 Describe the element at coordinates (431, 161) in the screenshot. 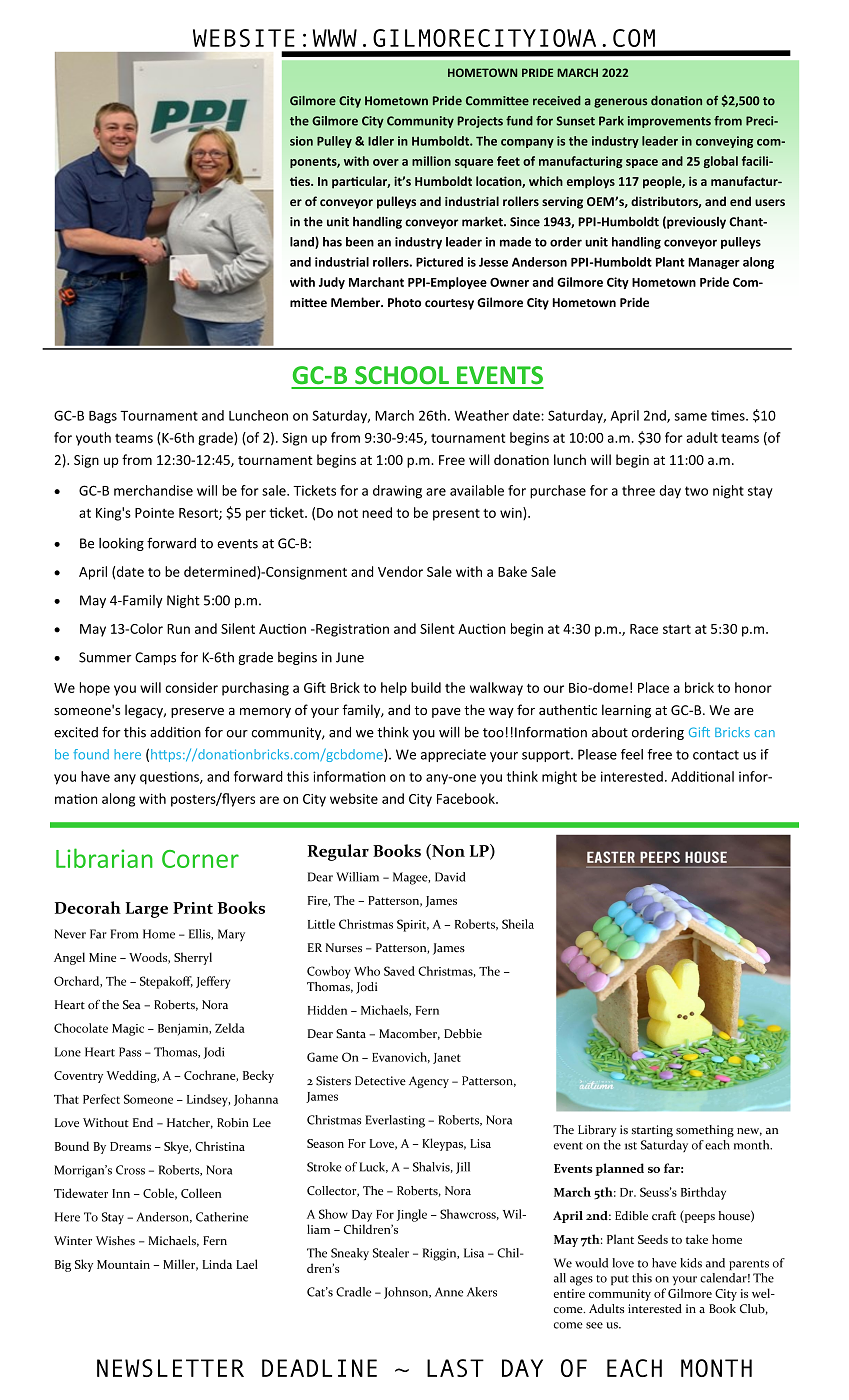

I see `million` at that location.
